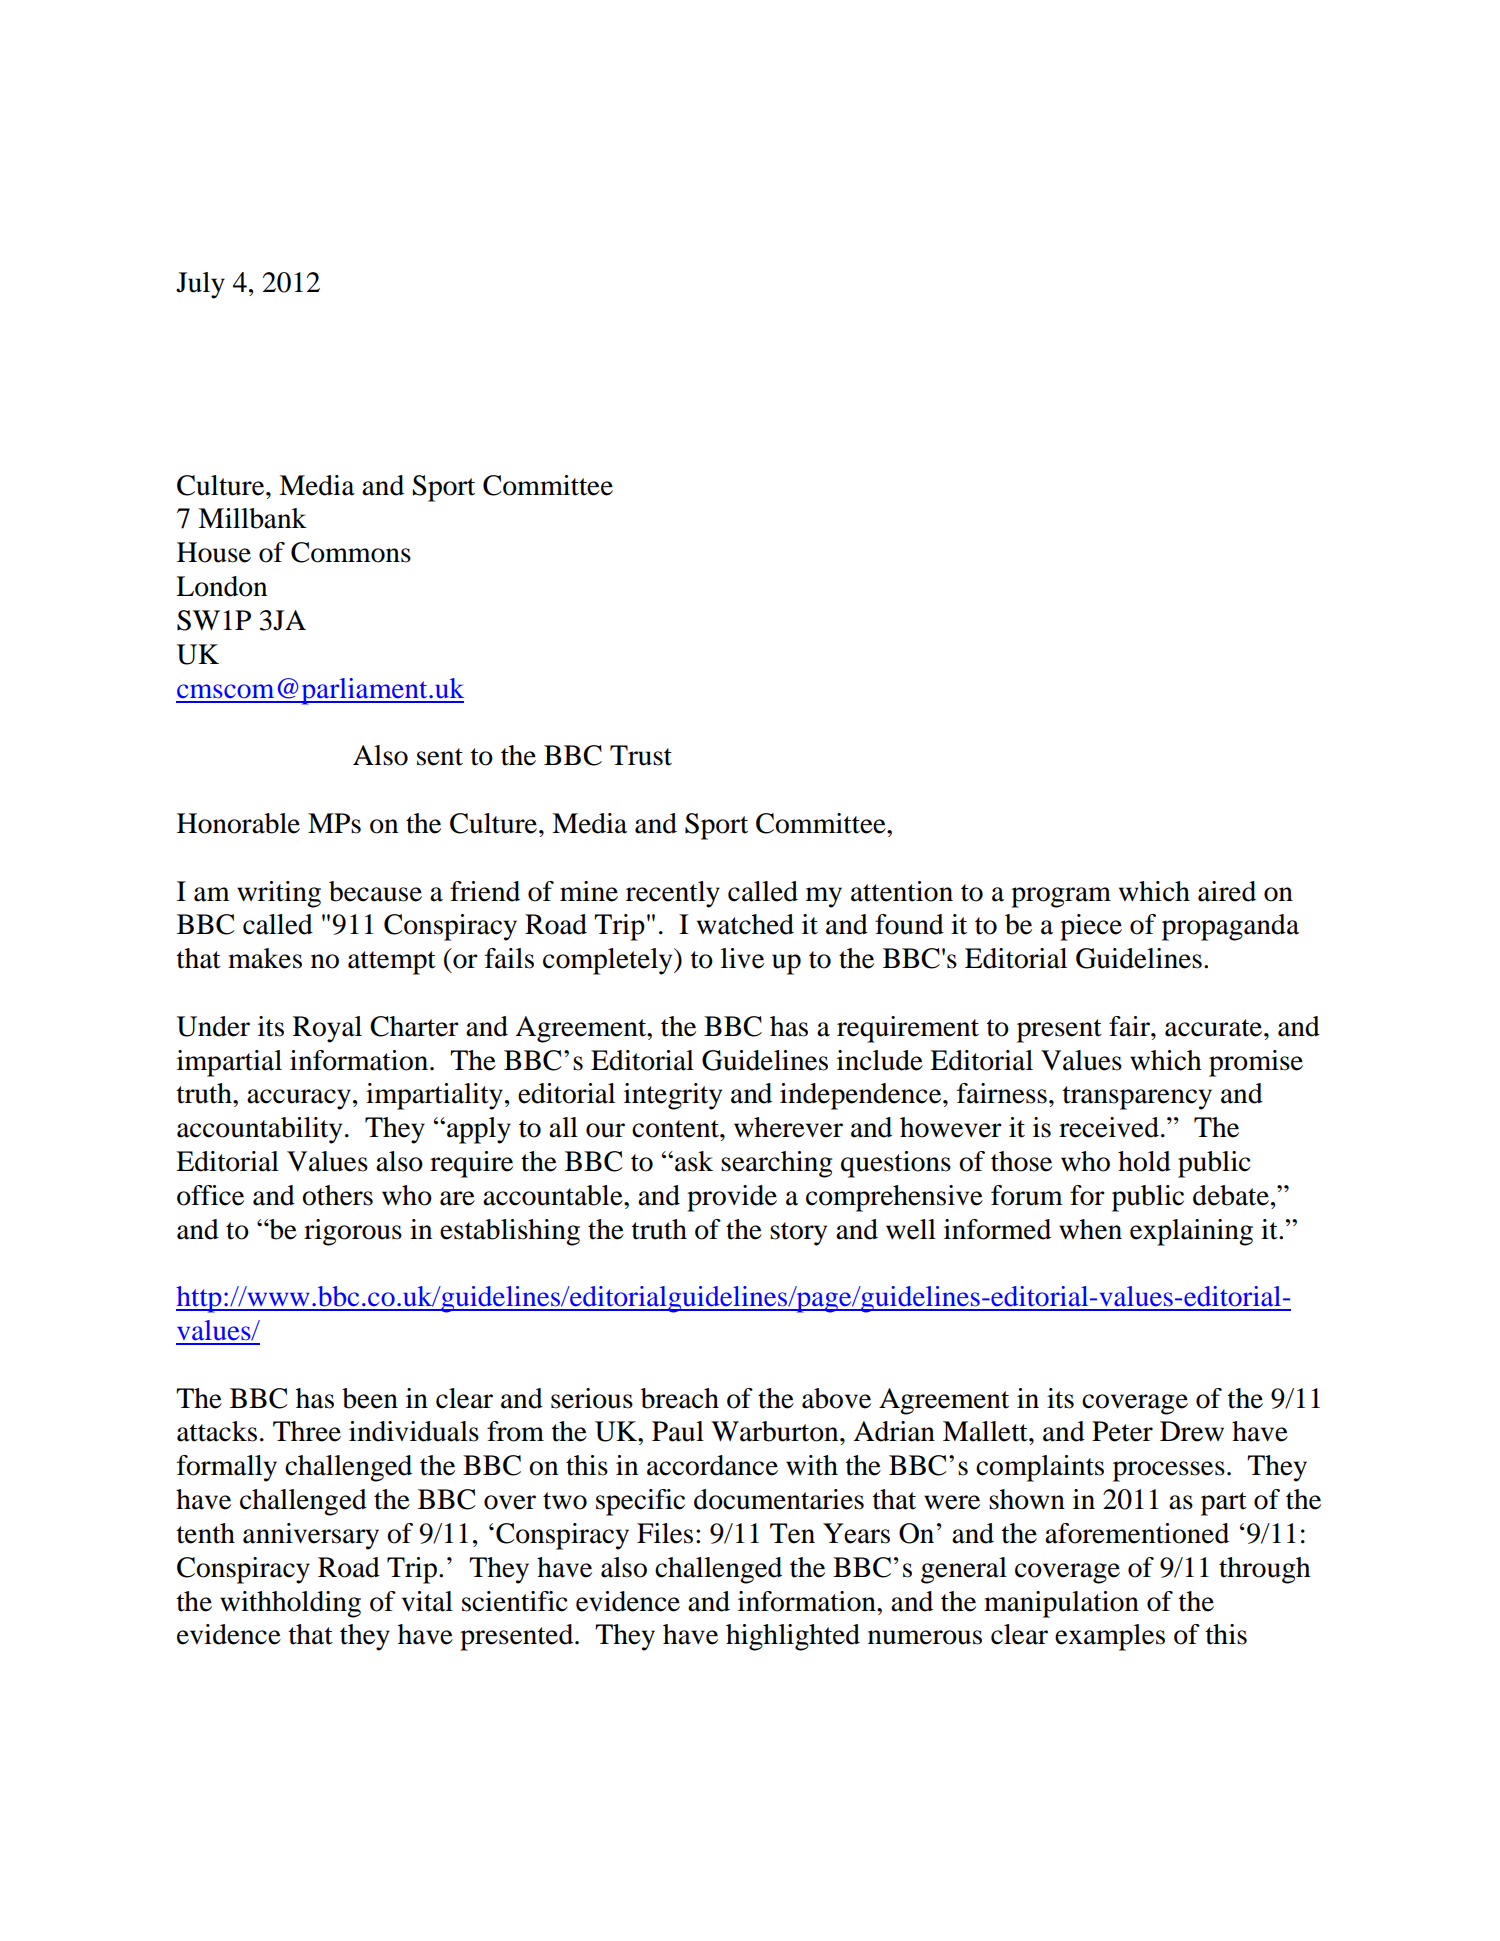 The image size is (1500, 1941). I want to click on anniversary, so click(311, 1536).
